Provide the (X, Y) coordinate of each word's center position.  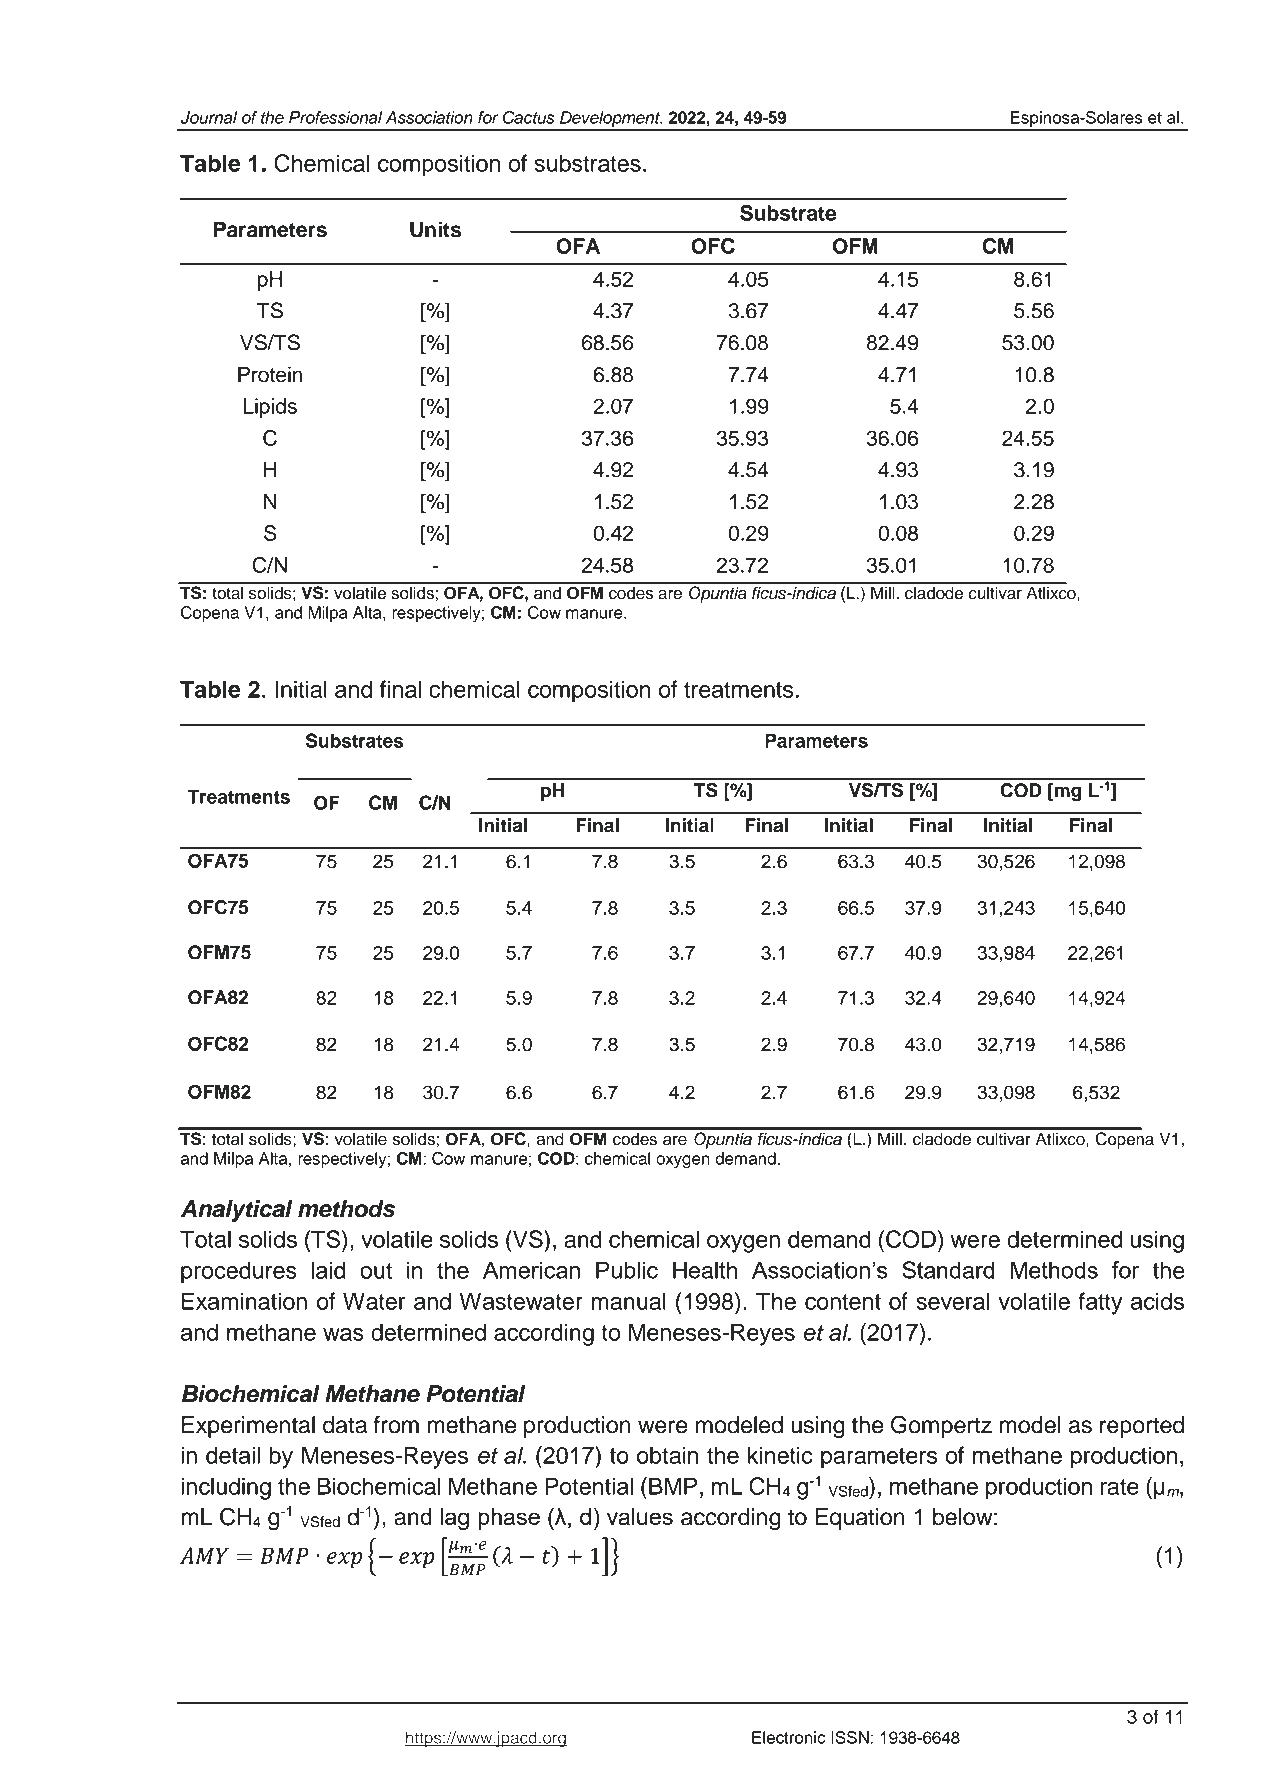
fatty (1101, 1303)
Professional (335, 117)
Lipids (270, 408)
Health (705, 1270)
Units (435, 229)
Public (627, 1270)
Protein (270, 375)
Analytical (236, 1211)
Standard (948, 1270)
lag (454, 1519)
